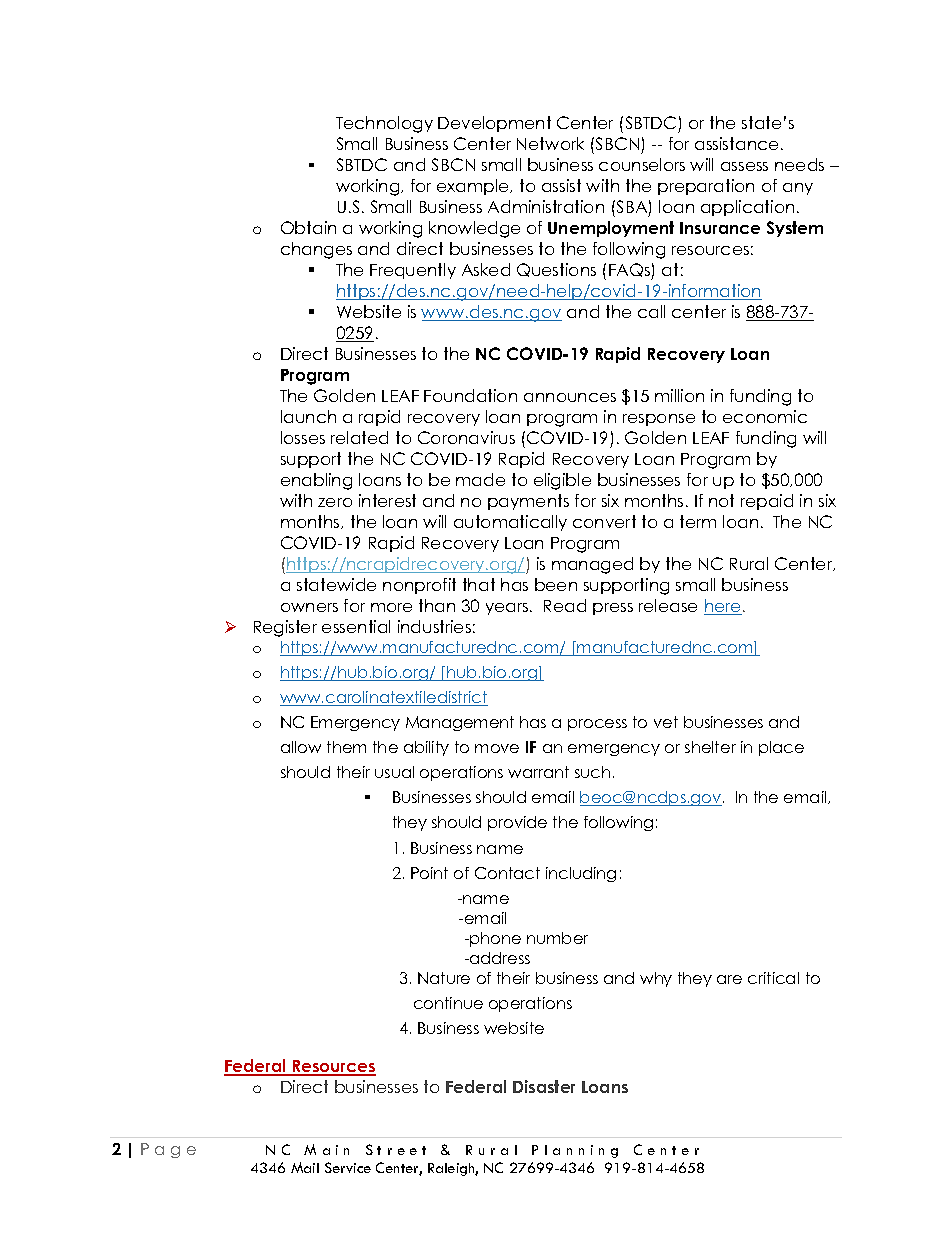 The image size is (952, 1233). I want to click on assess, so click(744, 166).
